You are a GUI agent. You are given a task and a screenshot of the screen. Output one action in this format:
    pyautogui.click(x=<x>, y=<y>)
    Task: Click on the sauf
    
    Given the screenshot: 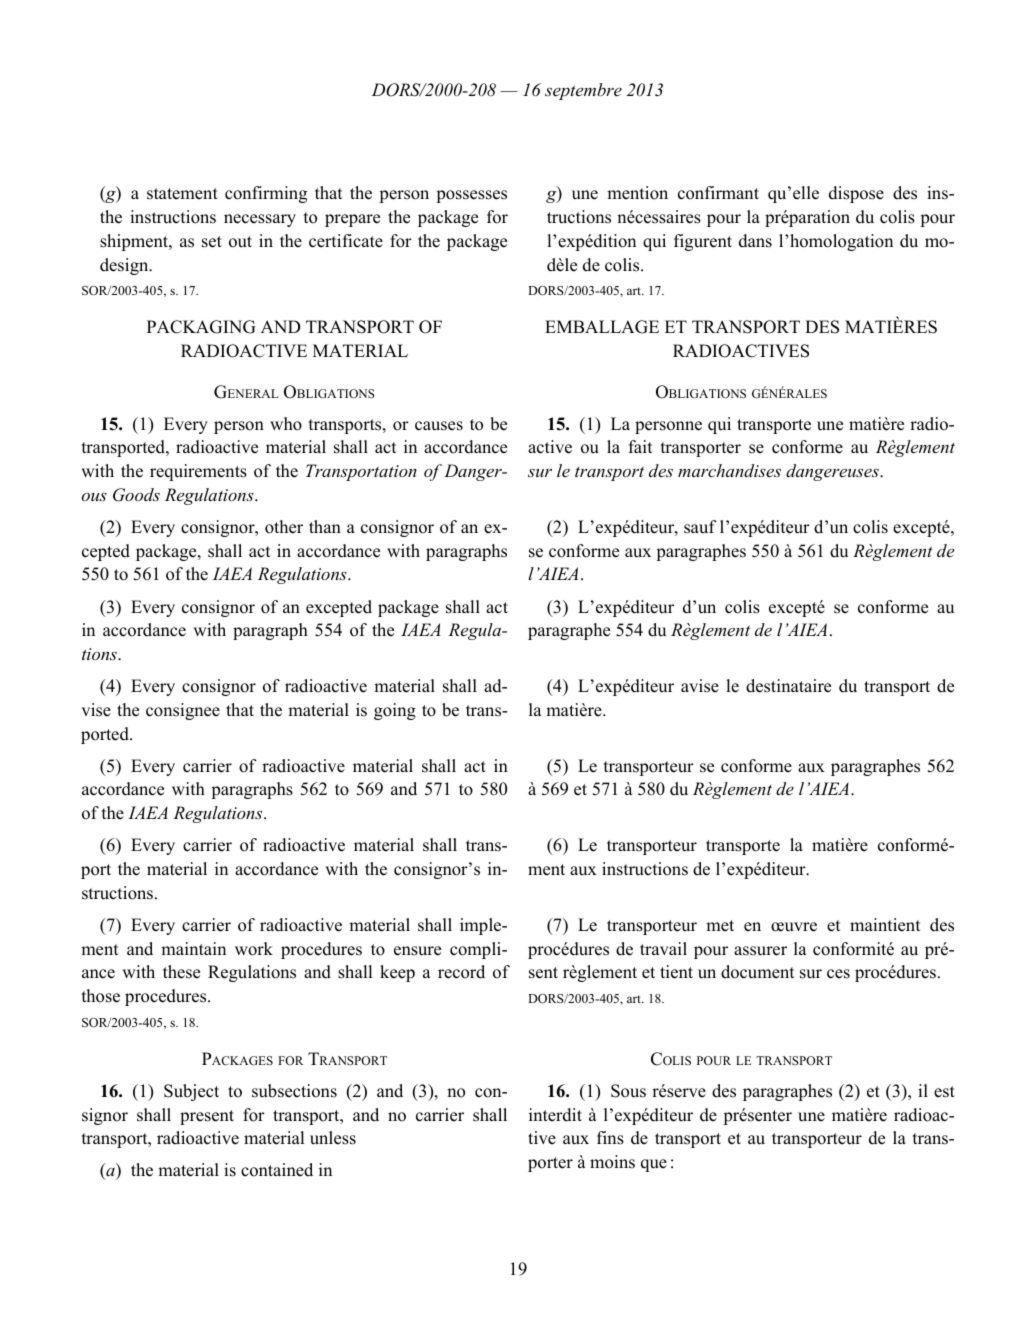 What is the action you would take?
    pyautogui.click(x=700, y=527)
